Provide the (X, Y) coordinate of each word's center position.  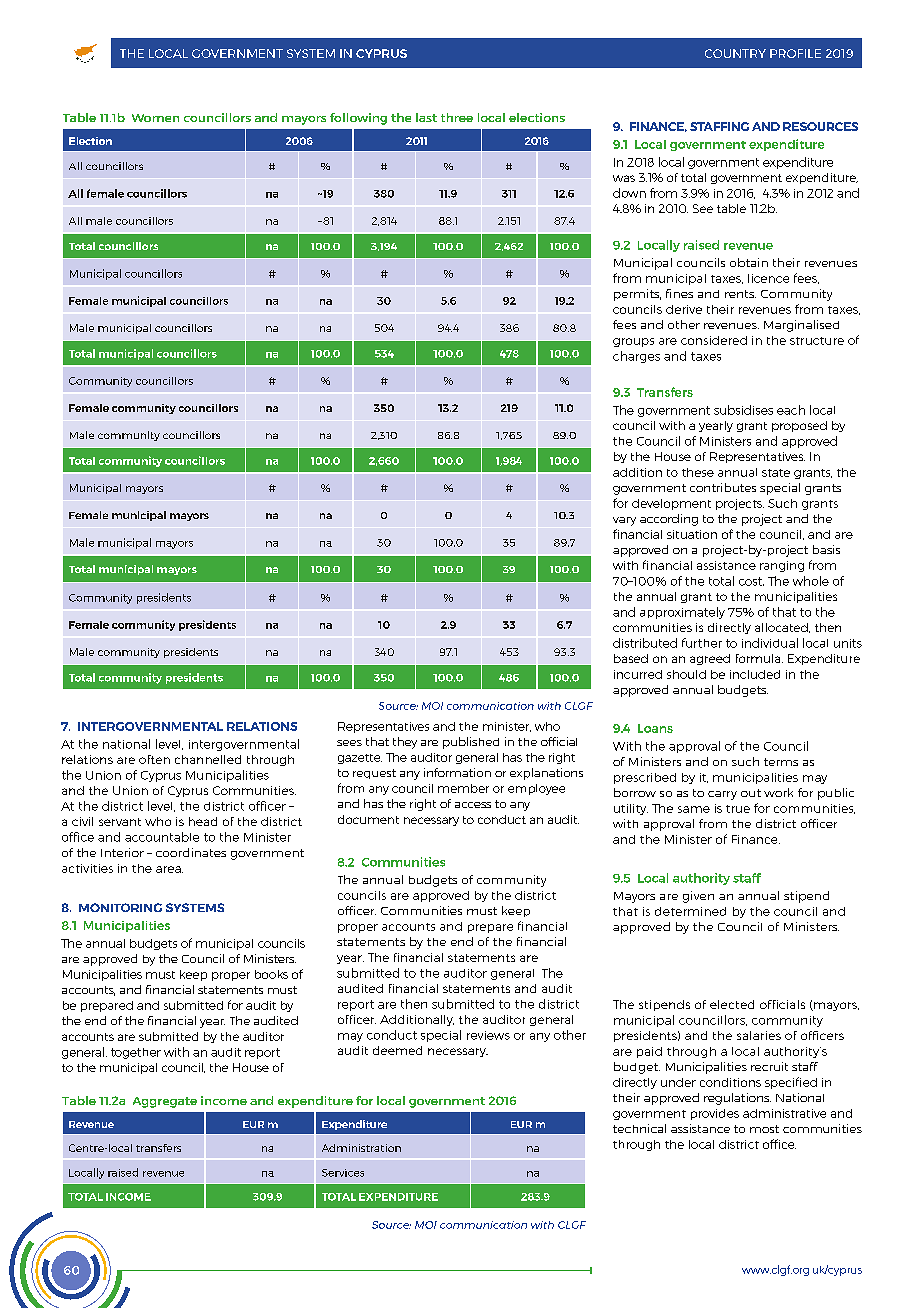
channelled (208, 759)
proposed (799, 426)
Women (155, 118)
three (457, 117)
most (764, 1129)
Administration (361, 1148)
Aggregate (165, 1102)
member (463, 788)
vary (624, 521)
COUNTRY (735, 53)
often (154, 759)
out (751, 793)
